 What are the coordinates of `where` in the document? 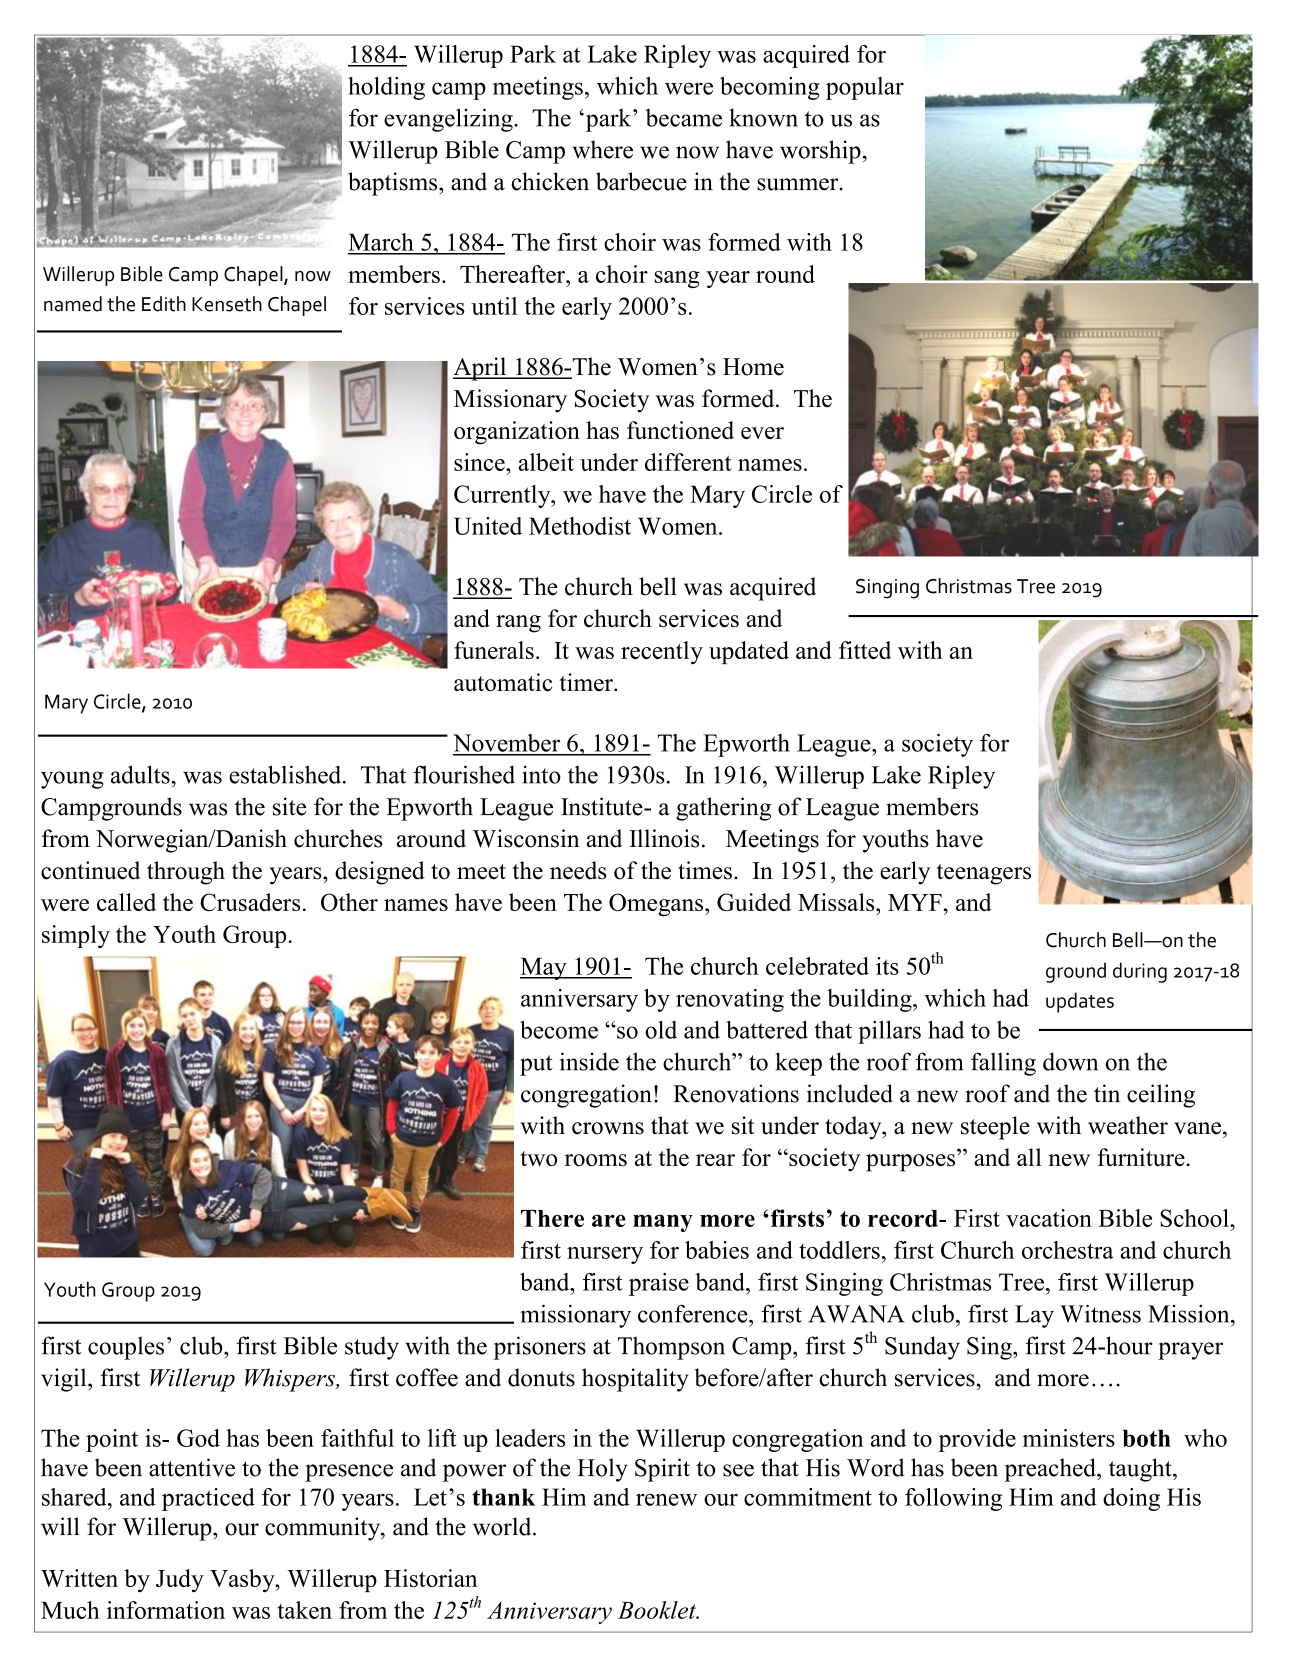 It's located at (602, 149).
